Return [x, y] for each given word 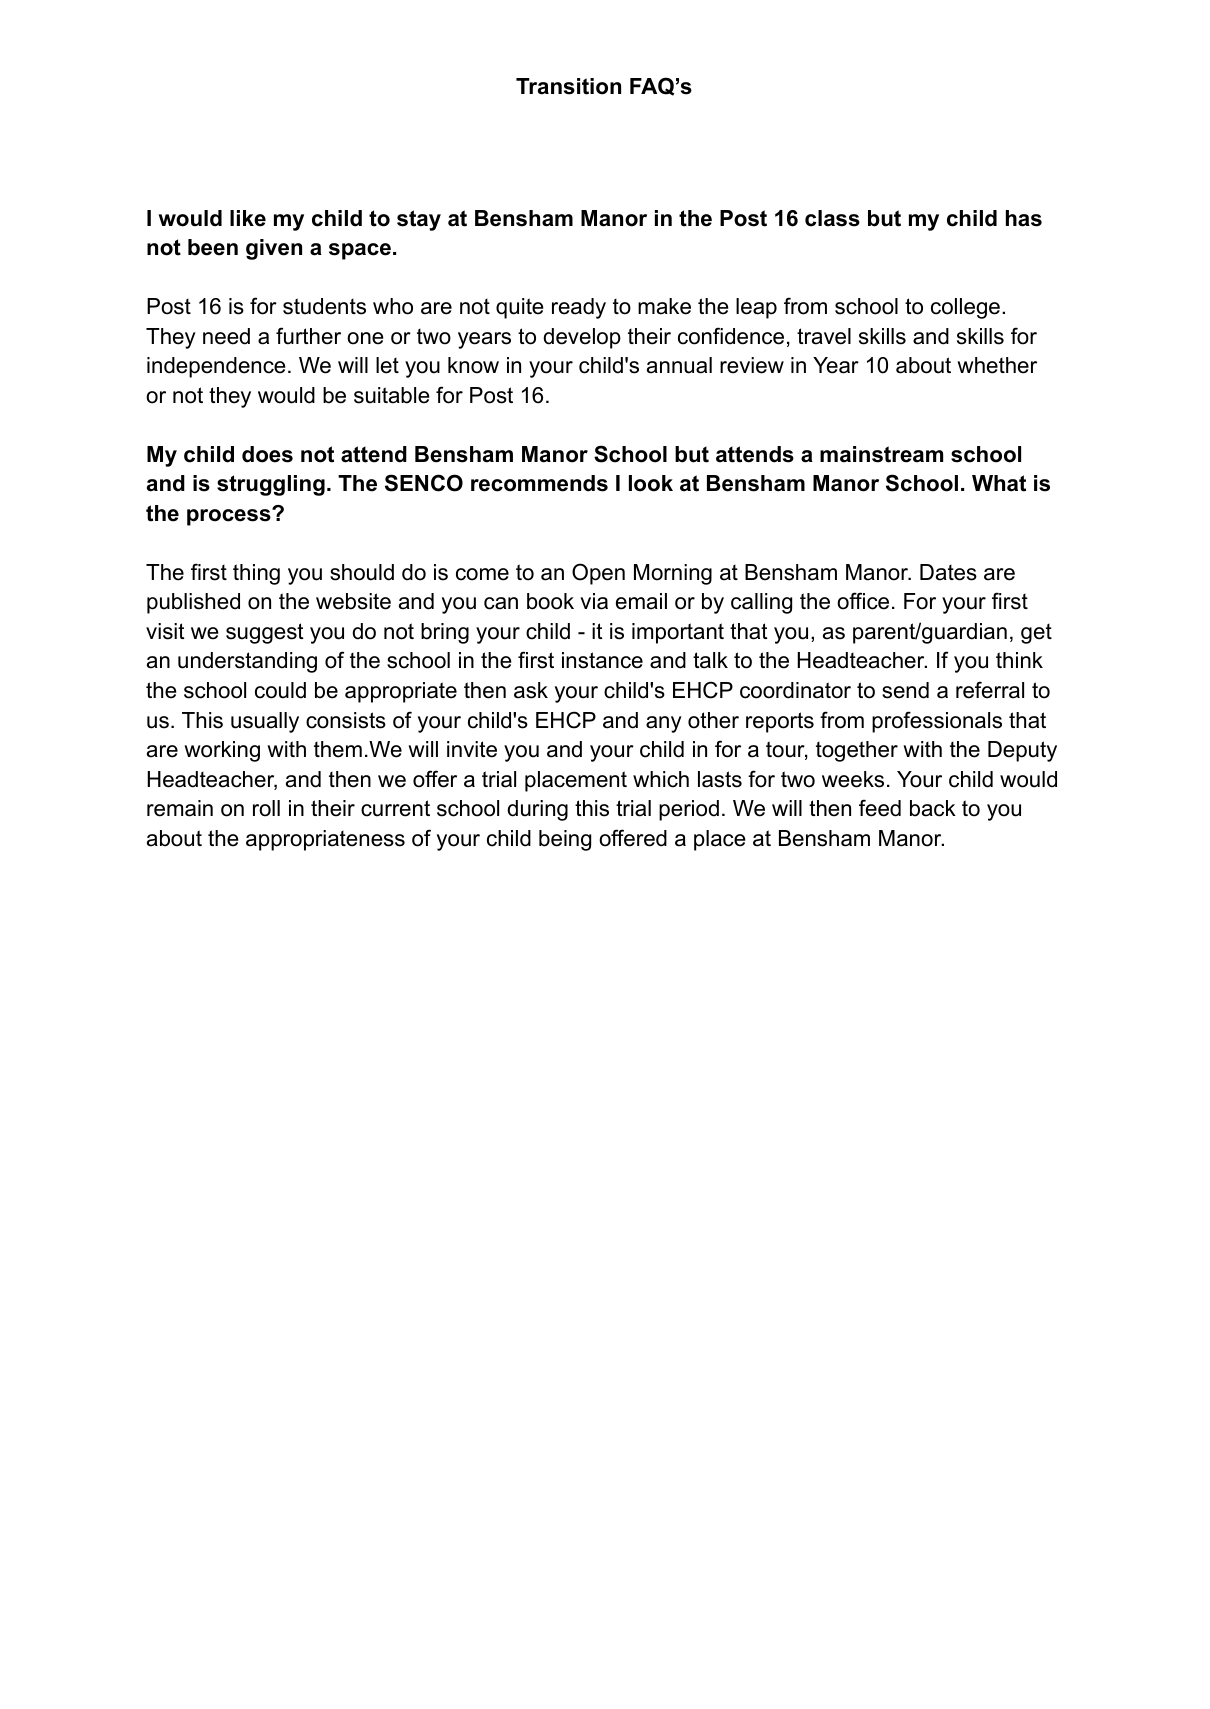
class [832, 218]
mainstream [881, 454]
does [267, 454]
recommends [539, 483]
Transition [568, 86]
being [565, 840]
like [248, 218]
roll [266, 808]
